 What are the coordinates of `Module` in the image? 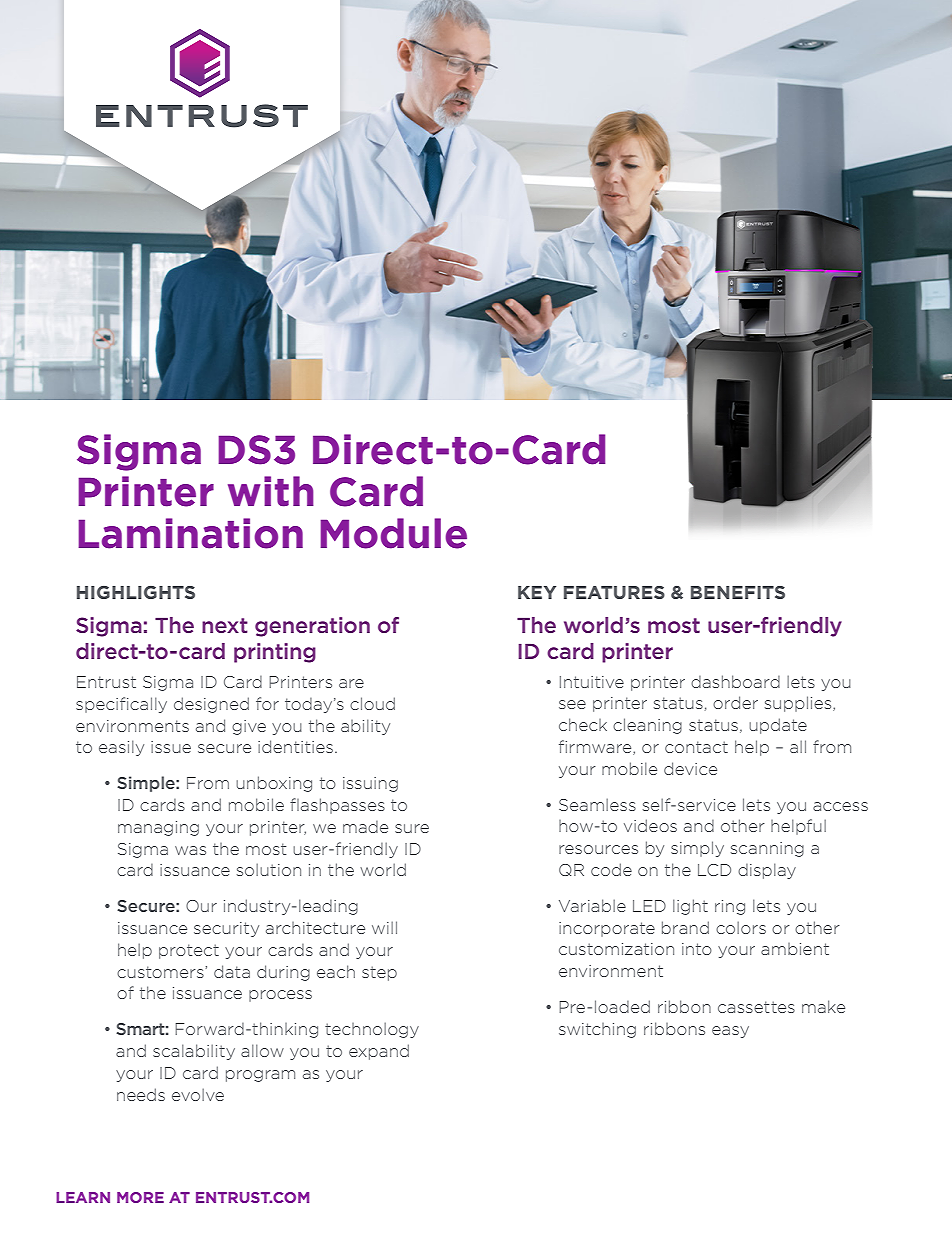 It's located at (393, 533).
